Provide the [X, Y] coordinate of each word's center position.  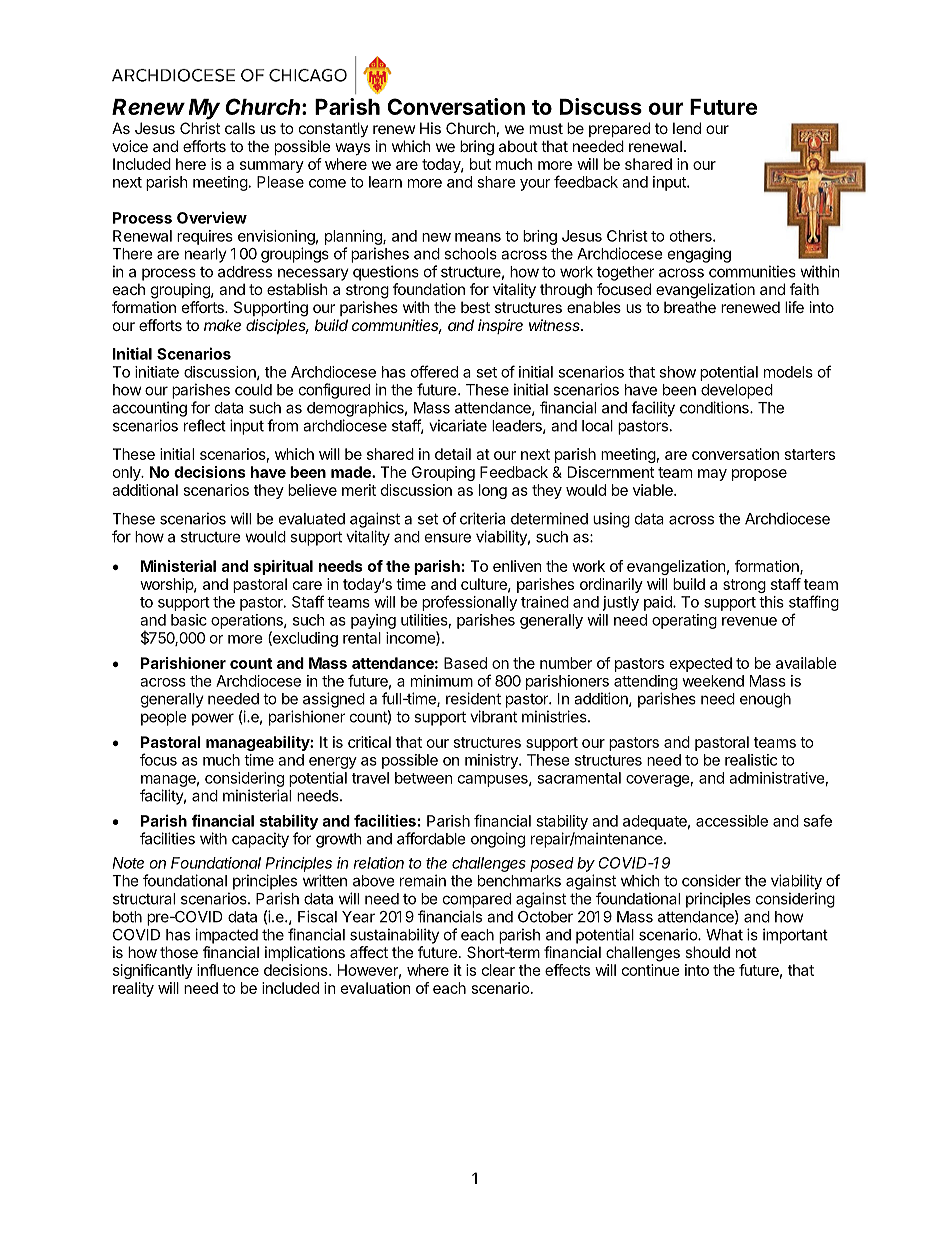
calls [240, 128]
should [707, 952]
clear [498, 970]
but [480, 164]
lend [687, 128]
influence [228, 970]
